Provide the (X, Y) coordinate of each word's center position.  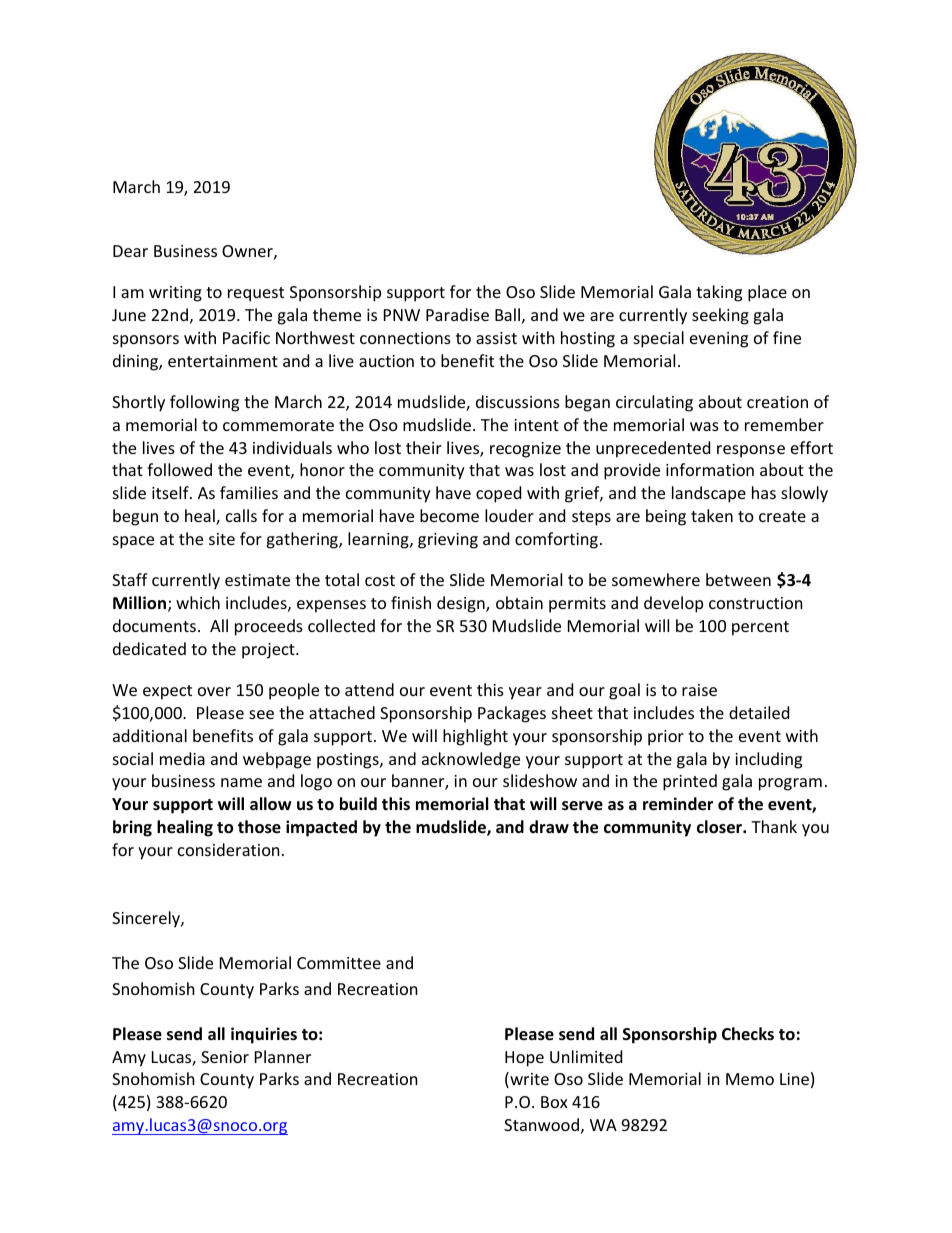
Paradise (457, 314)
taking (719, 293)
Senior (225, 1057)
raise (699, 690)
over (214, 691)
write (528, 1080)
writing (175, 294)
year (525, 693)
